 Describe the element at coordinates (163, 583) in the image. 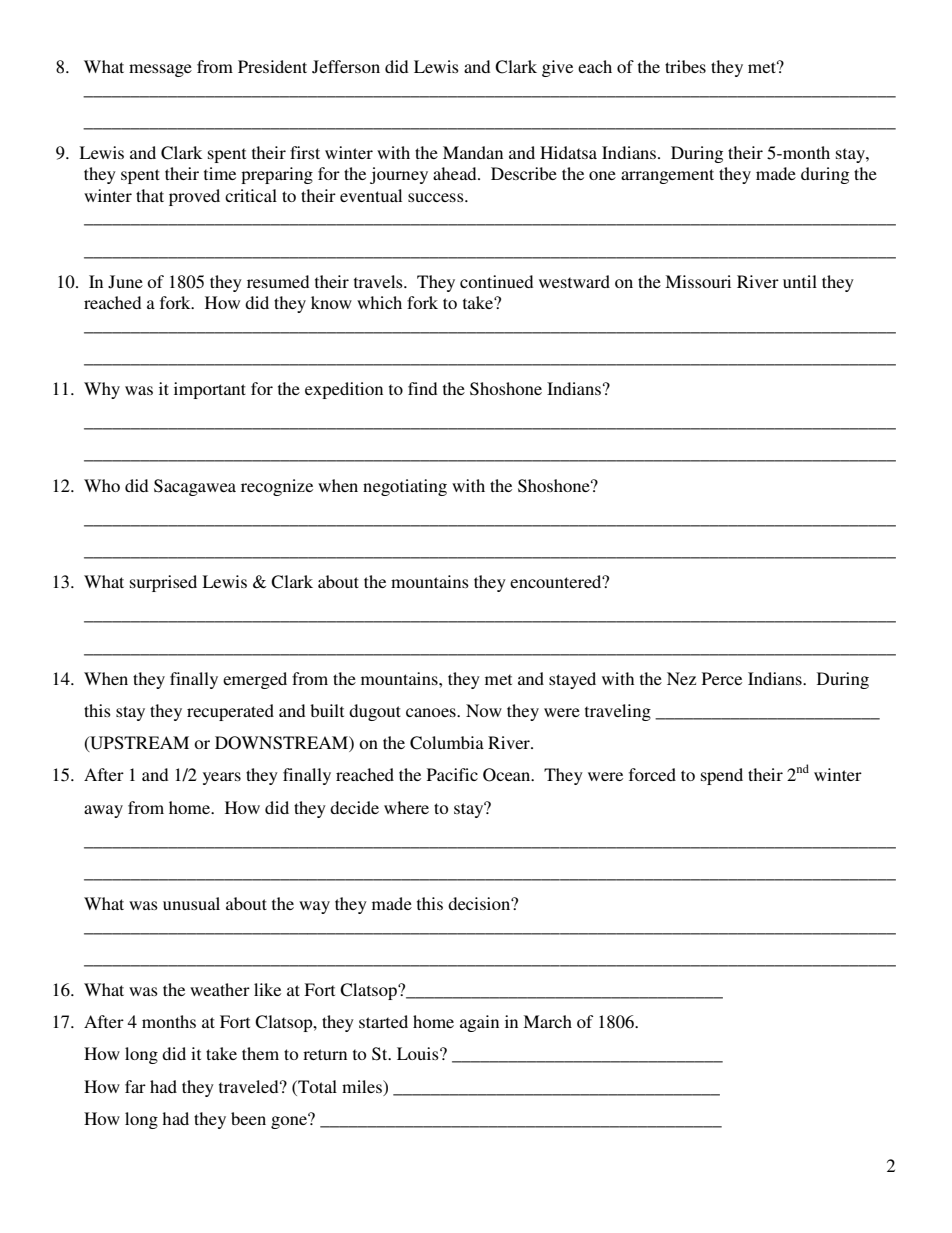

I see `surprised` at that location.
